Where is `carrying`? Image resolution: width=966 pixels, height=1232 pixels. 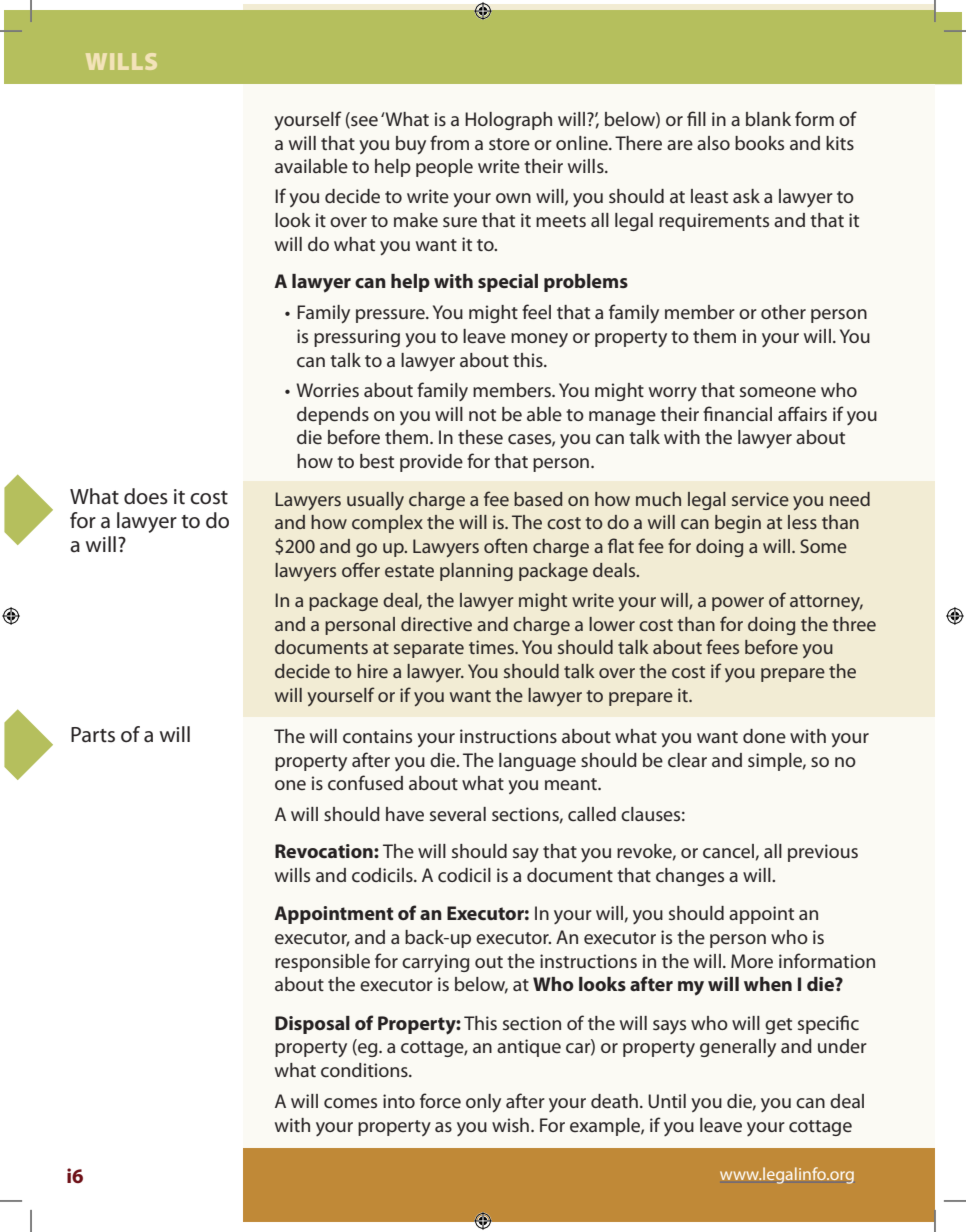
carrying is located at coordinates (435, 963).
